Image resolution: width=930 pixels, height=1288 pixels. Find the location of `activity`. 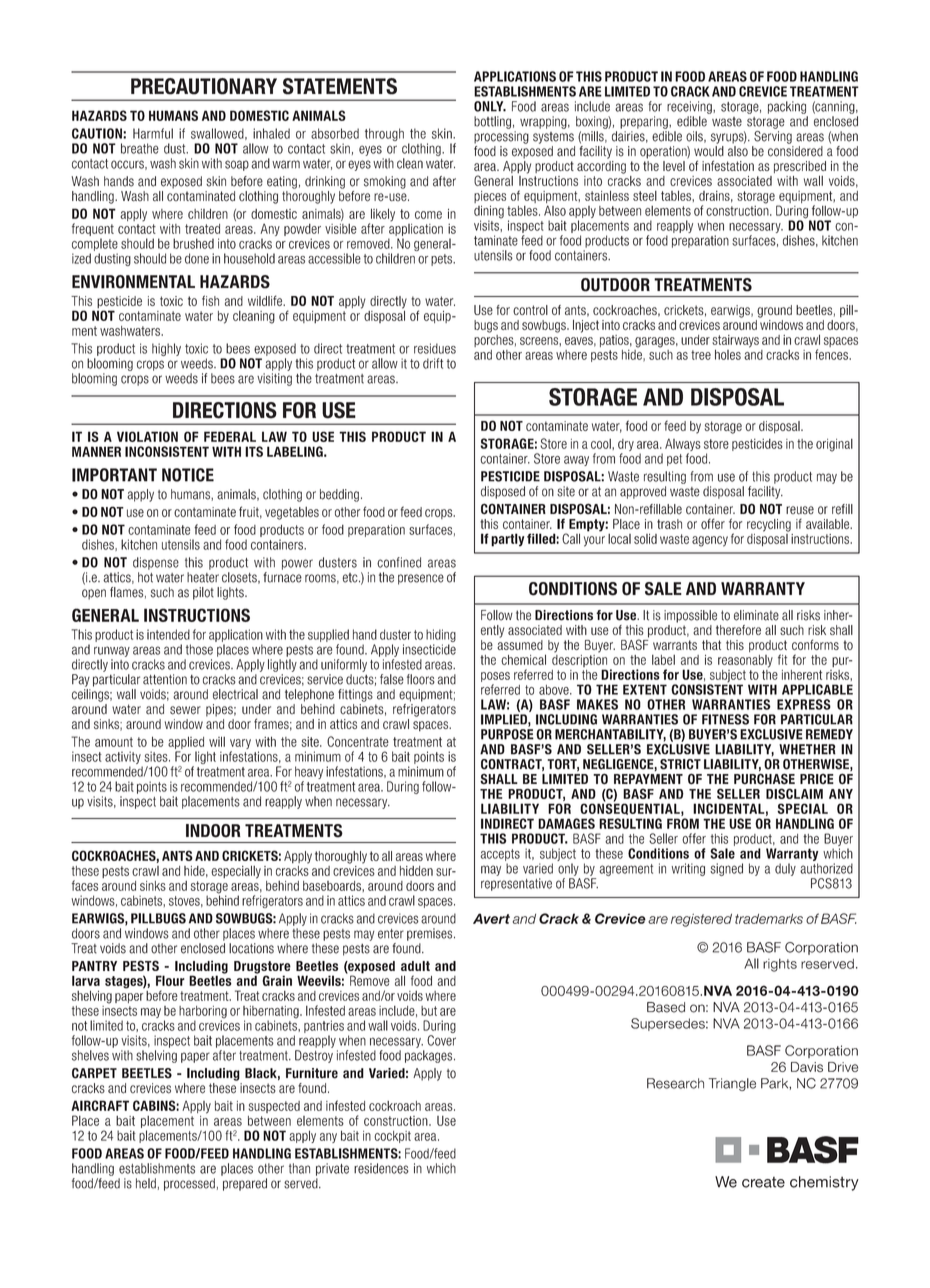

activity is located at coordinates (123, 757).
